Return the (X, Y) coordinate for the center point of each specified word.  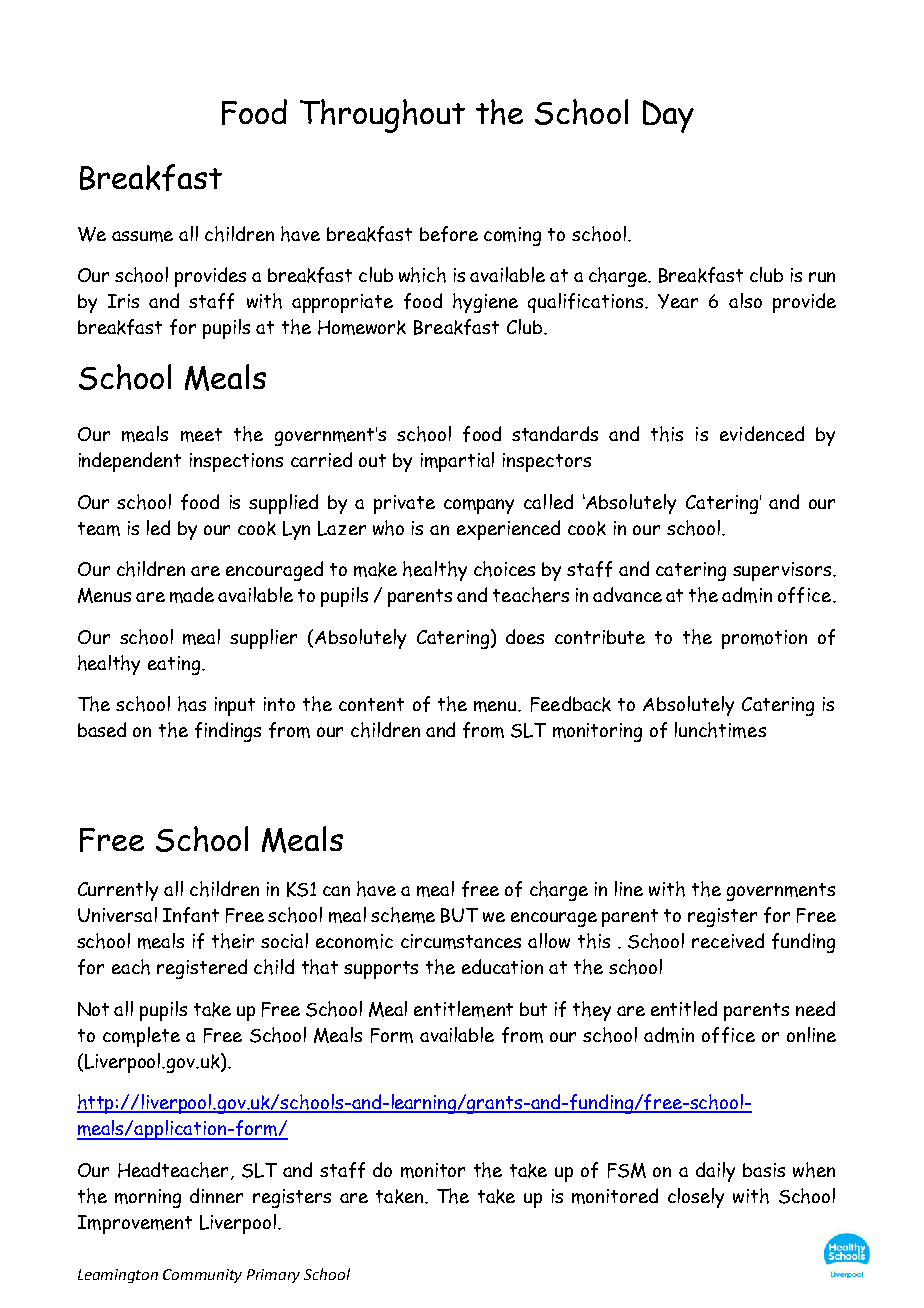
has (192, 704)
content (371, 704)
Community (202, 1276)
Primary (273, 1276)
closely (696, 1198)
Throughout (382, 116)
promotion (764, 639)
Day (668, 116)
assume (142, 236)
